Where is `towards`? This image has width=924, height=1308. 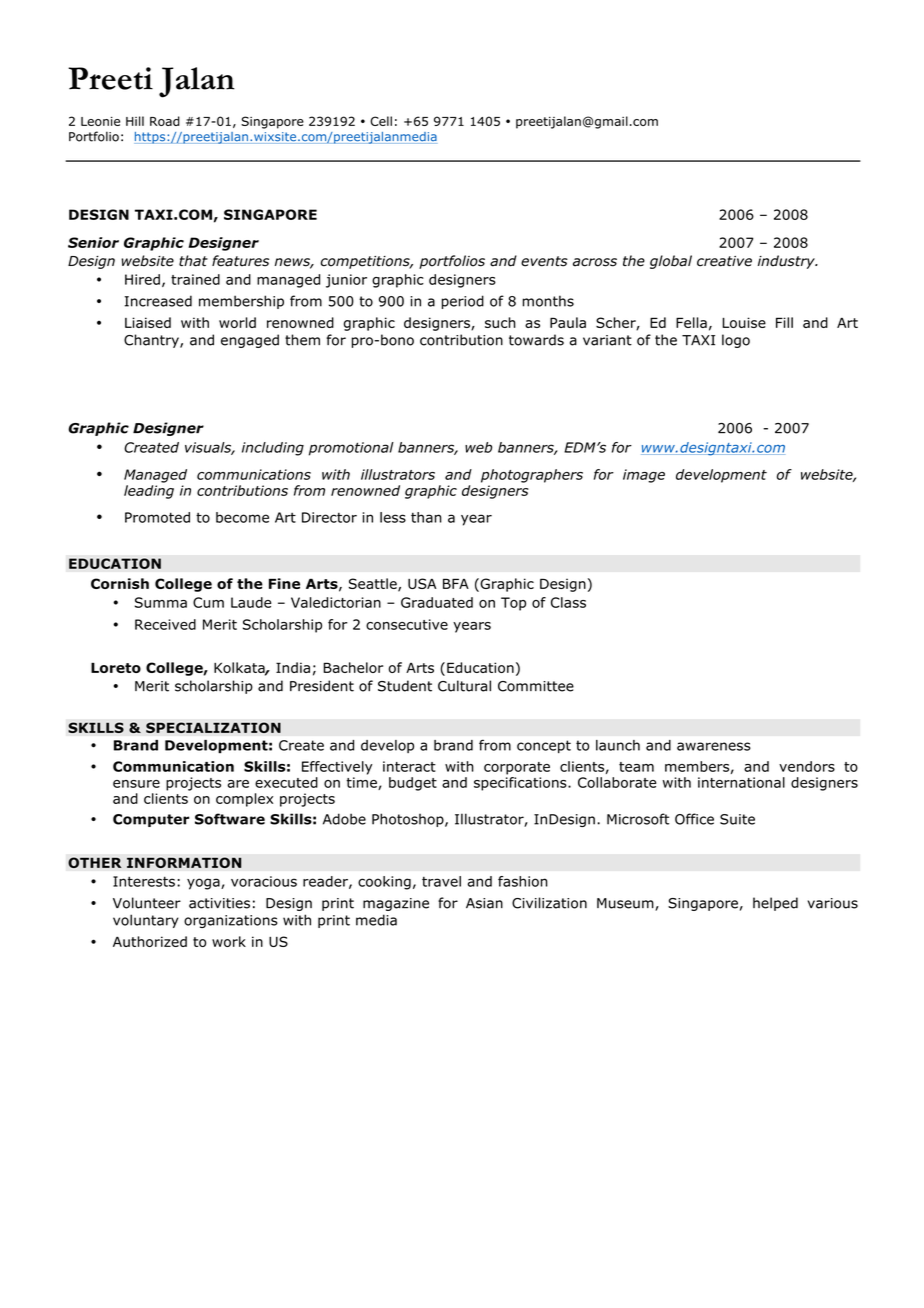
towards is located at coordinates (536, 340).
